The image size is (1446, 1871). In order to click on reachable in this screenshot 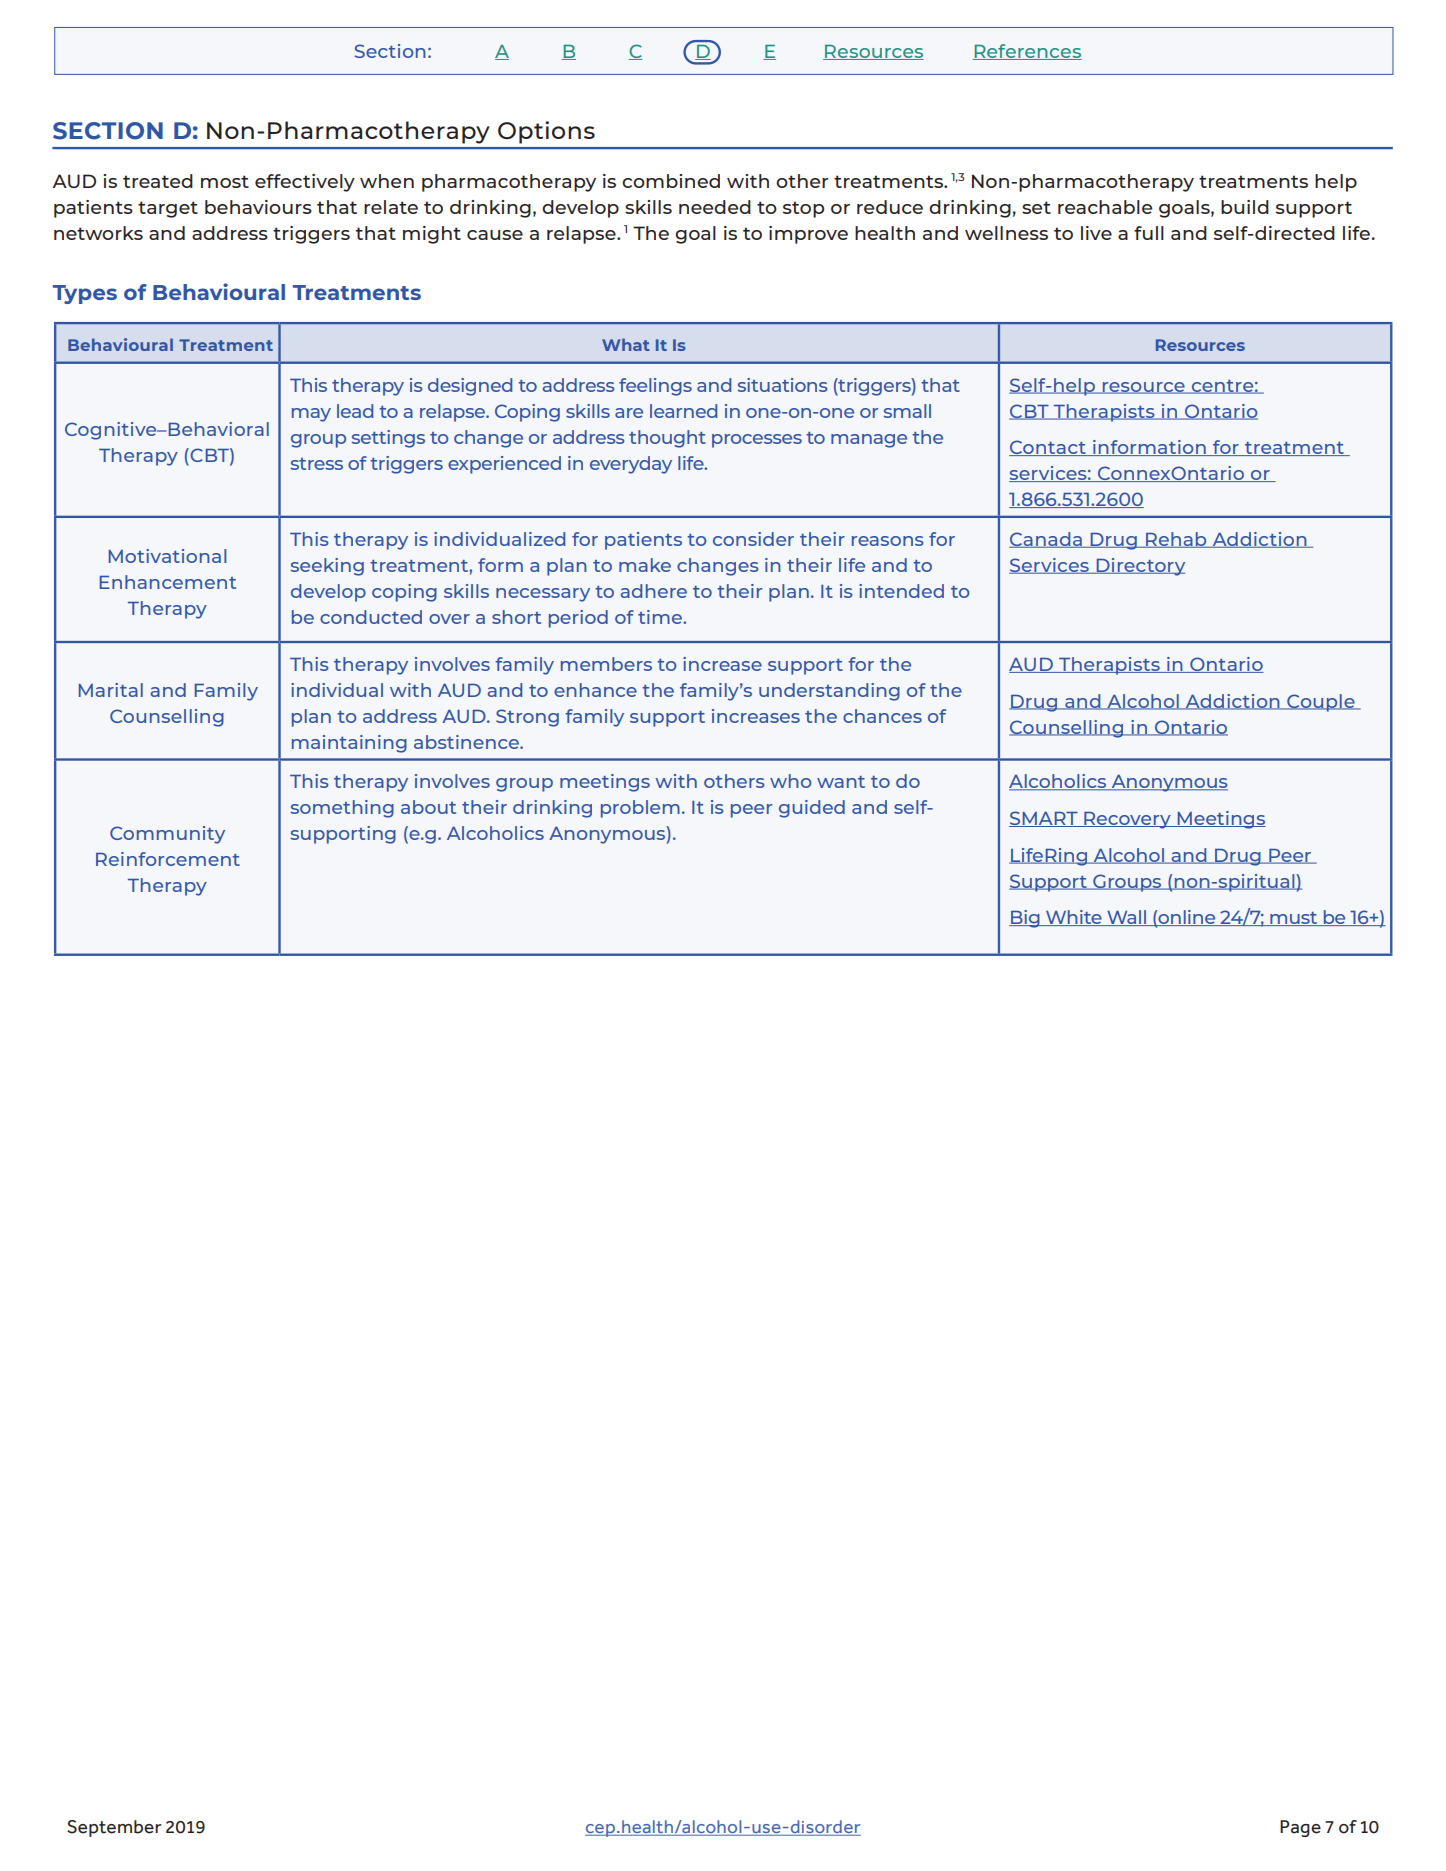, I will do `click(1105, 207)`.
